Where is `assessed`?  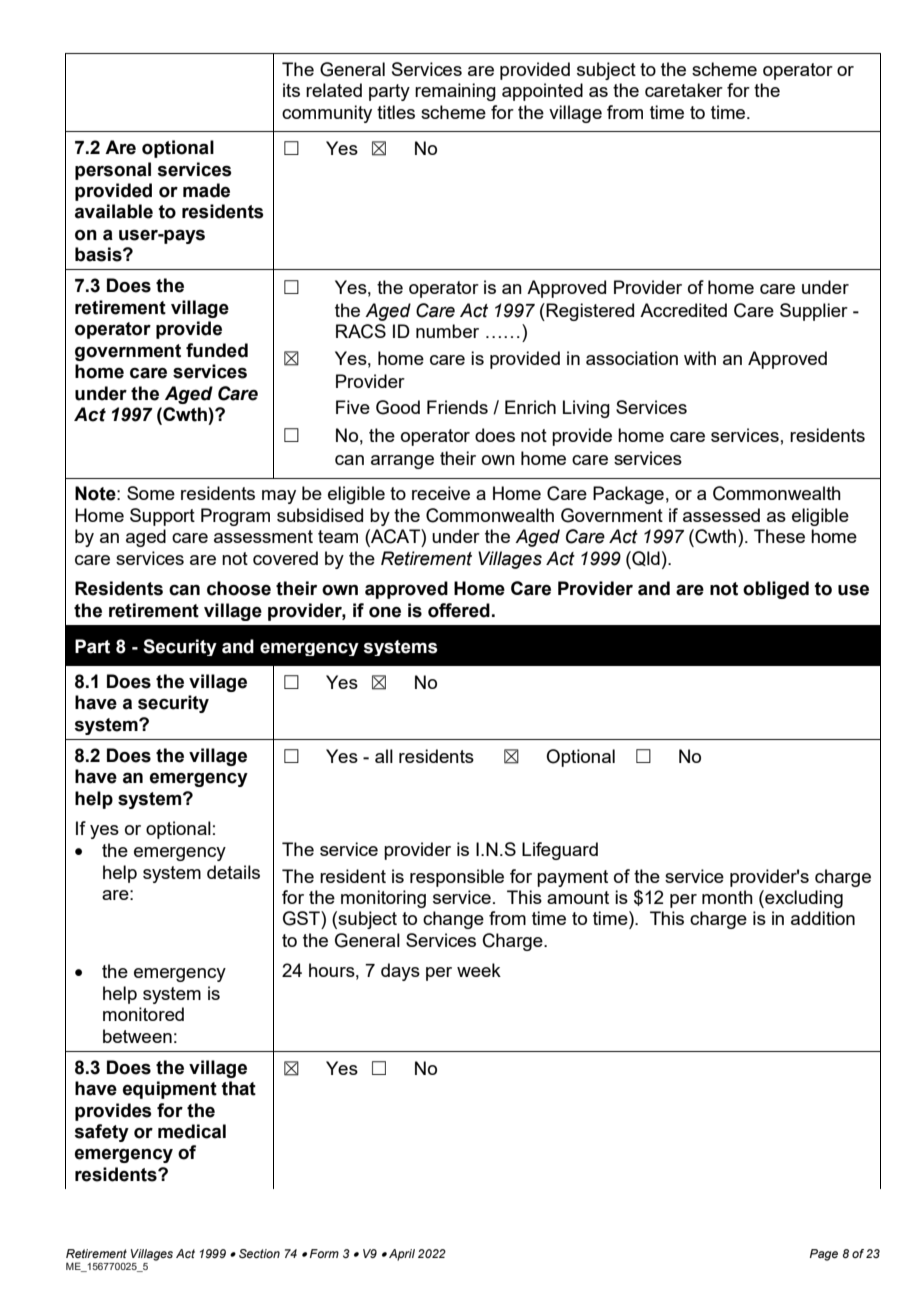
assessed is located at coordinates (721, 515).
